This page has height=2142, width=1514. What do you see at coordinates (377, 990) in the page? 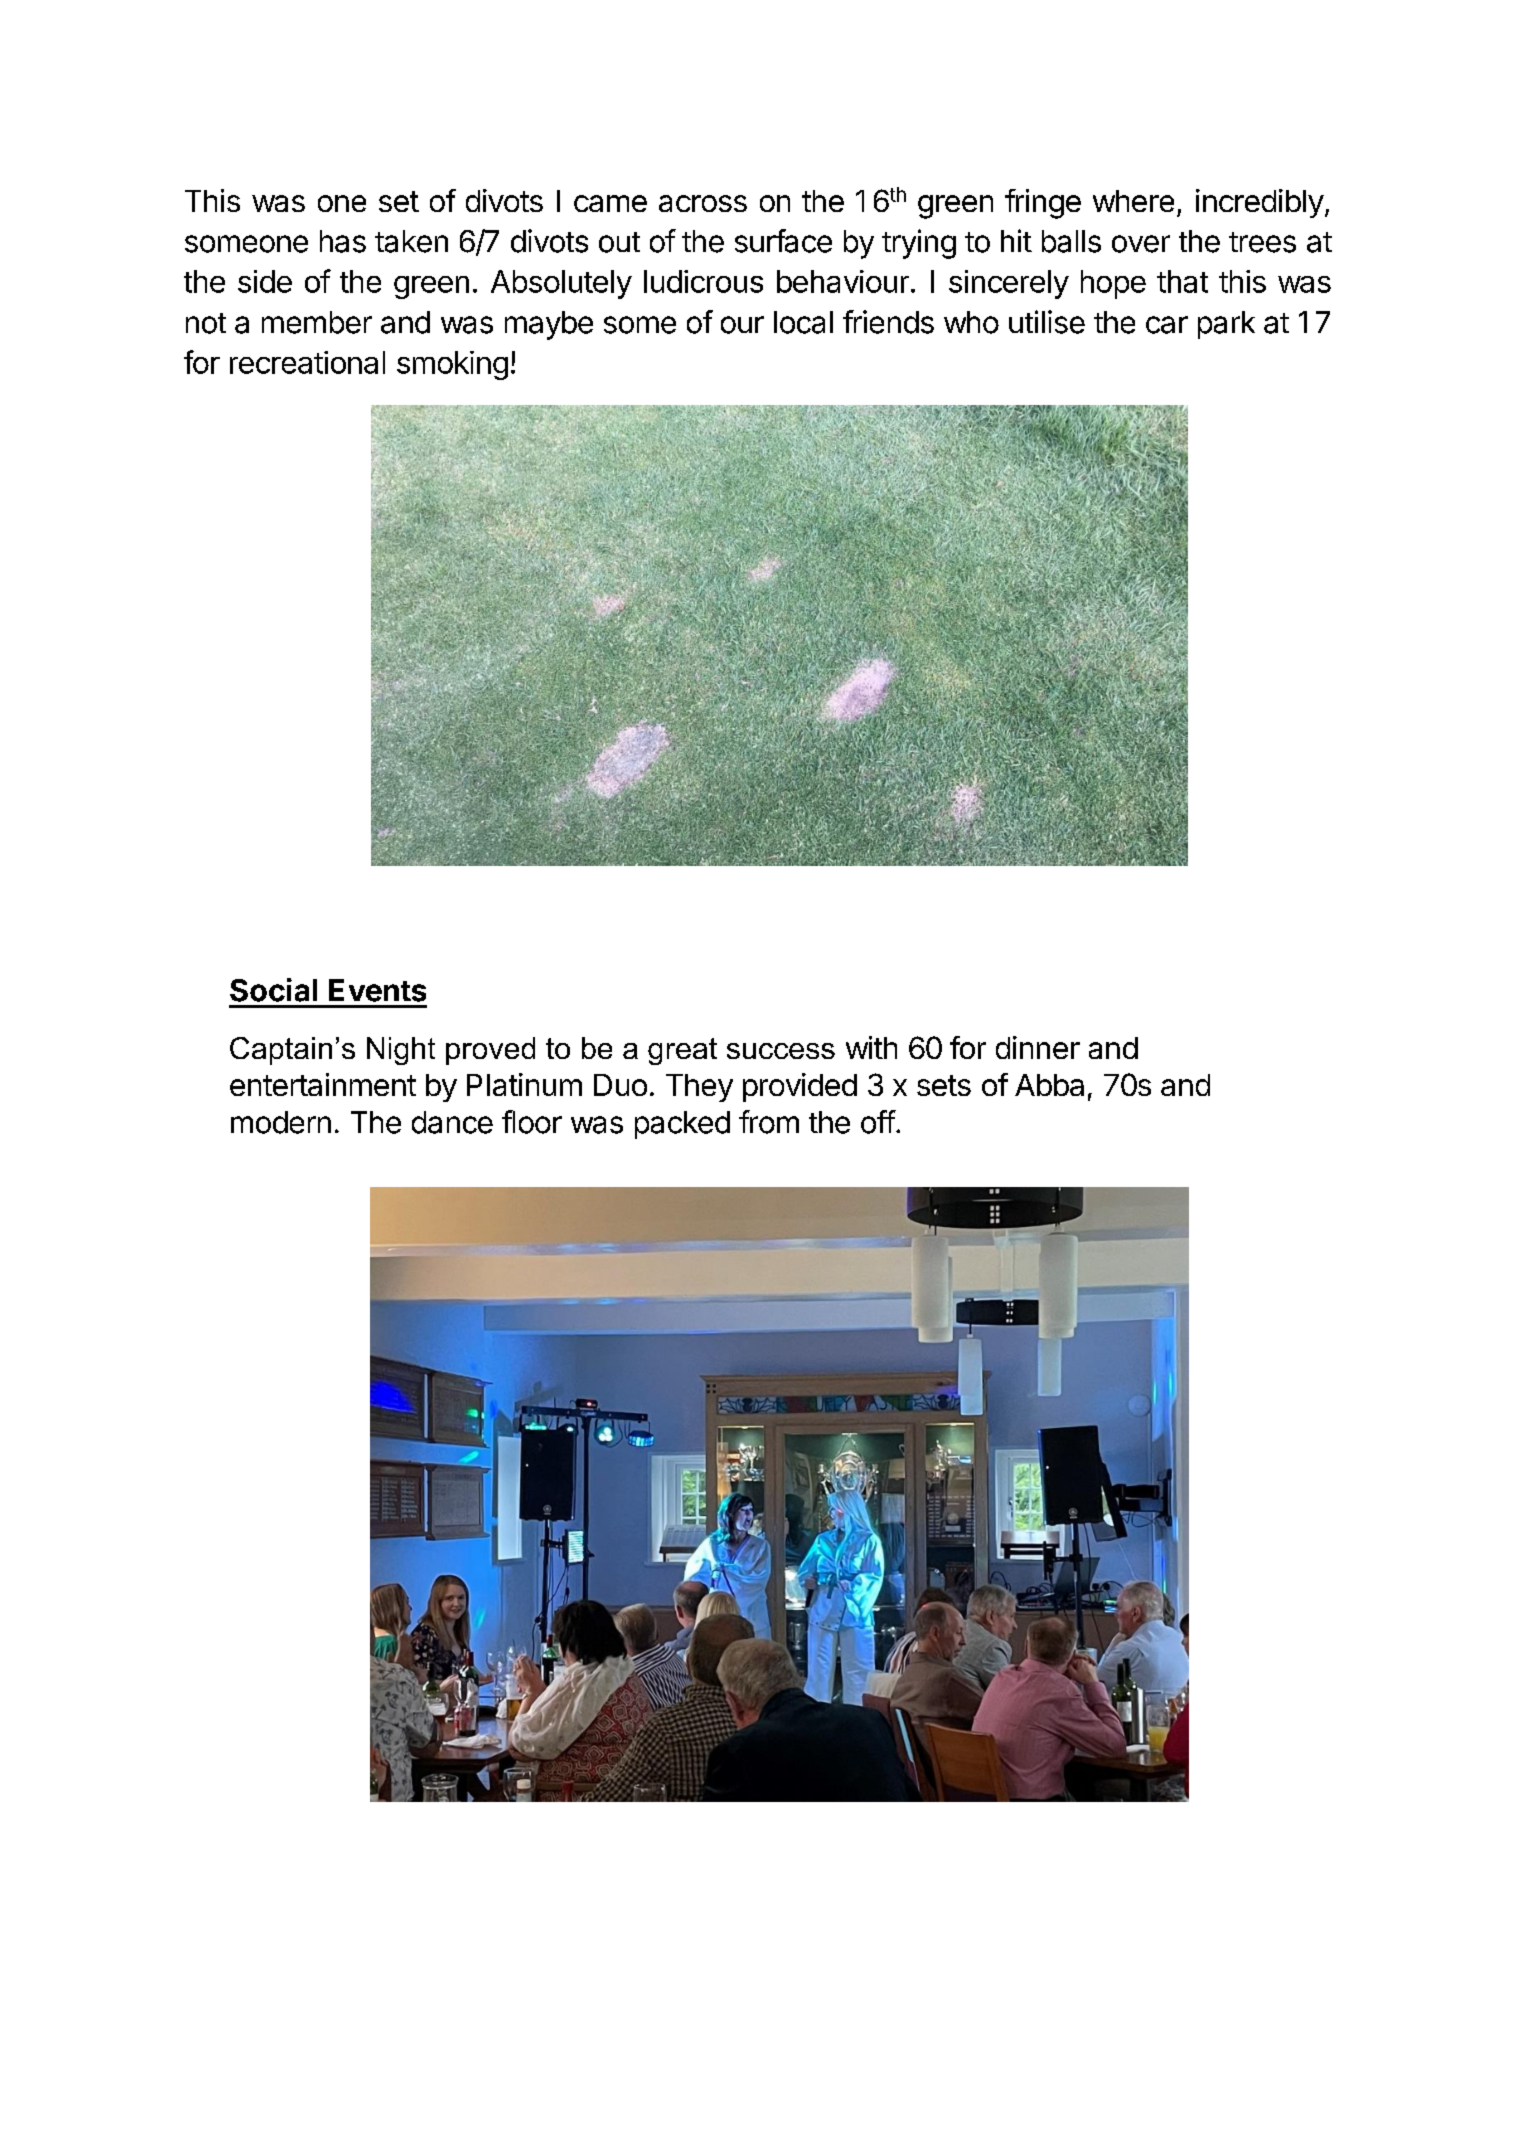
I see `Events` at bounding box center [377, 990].
